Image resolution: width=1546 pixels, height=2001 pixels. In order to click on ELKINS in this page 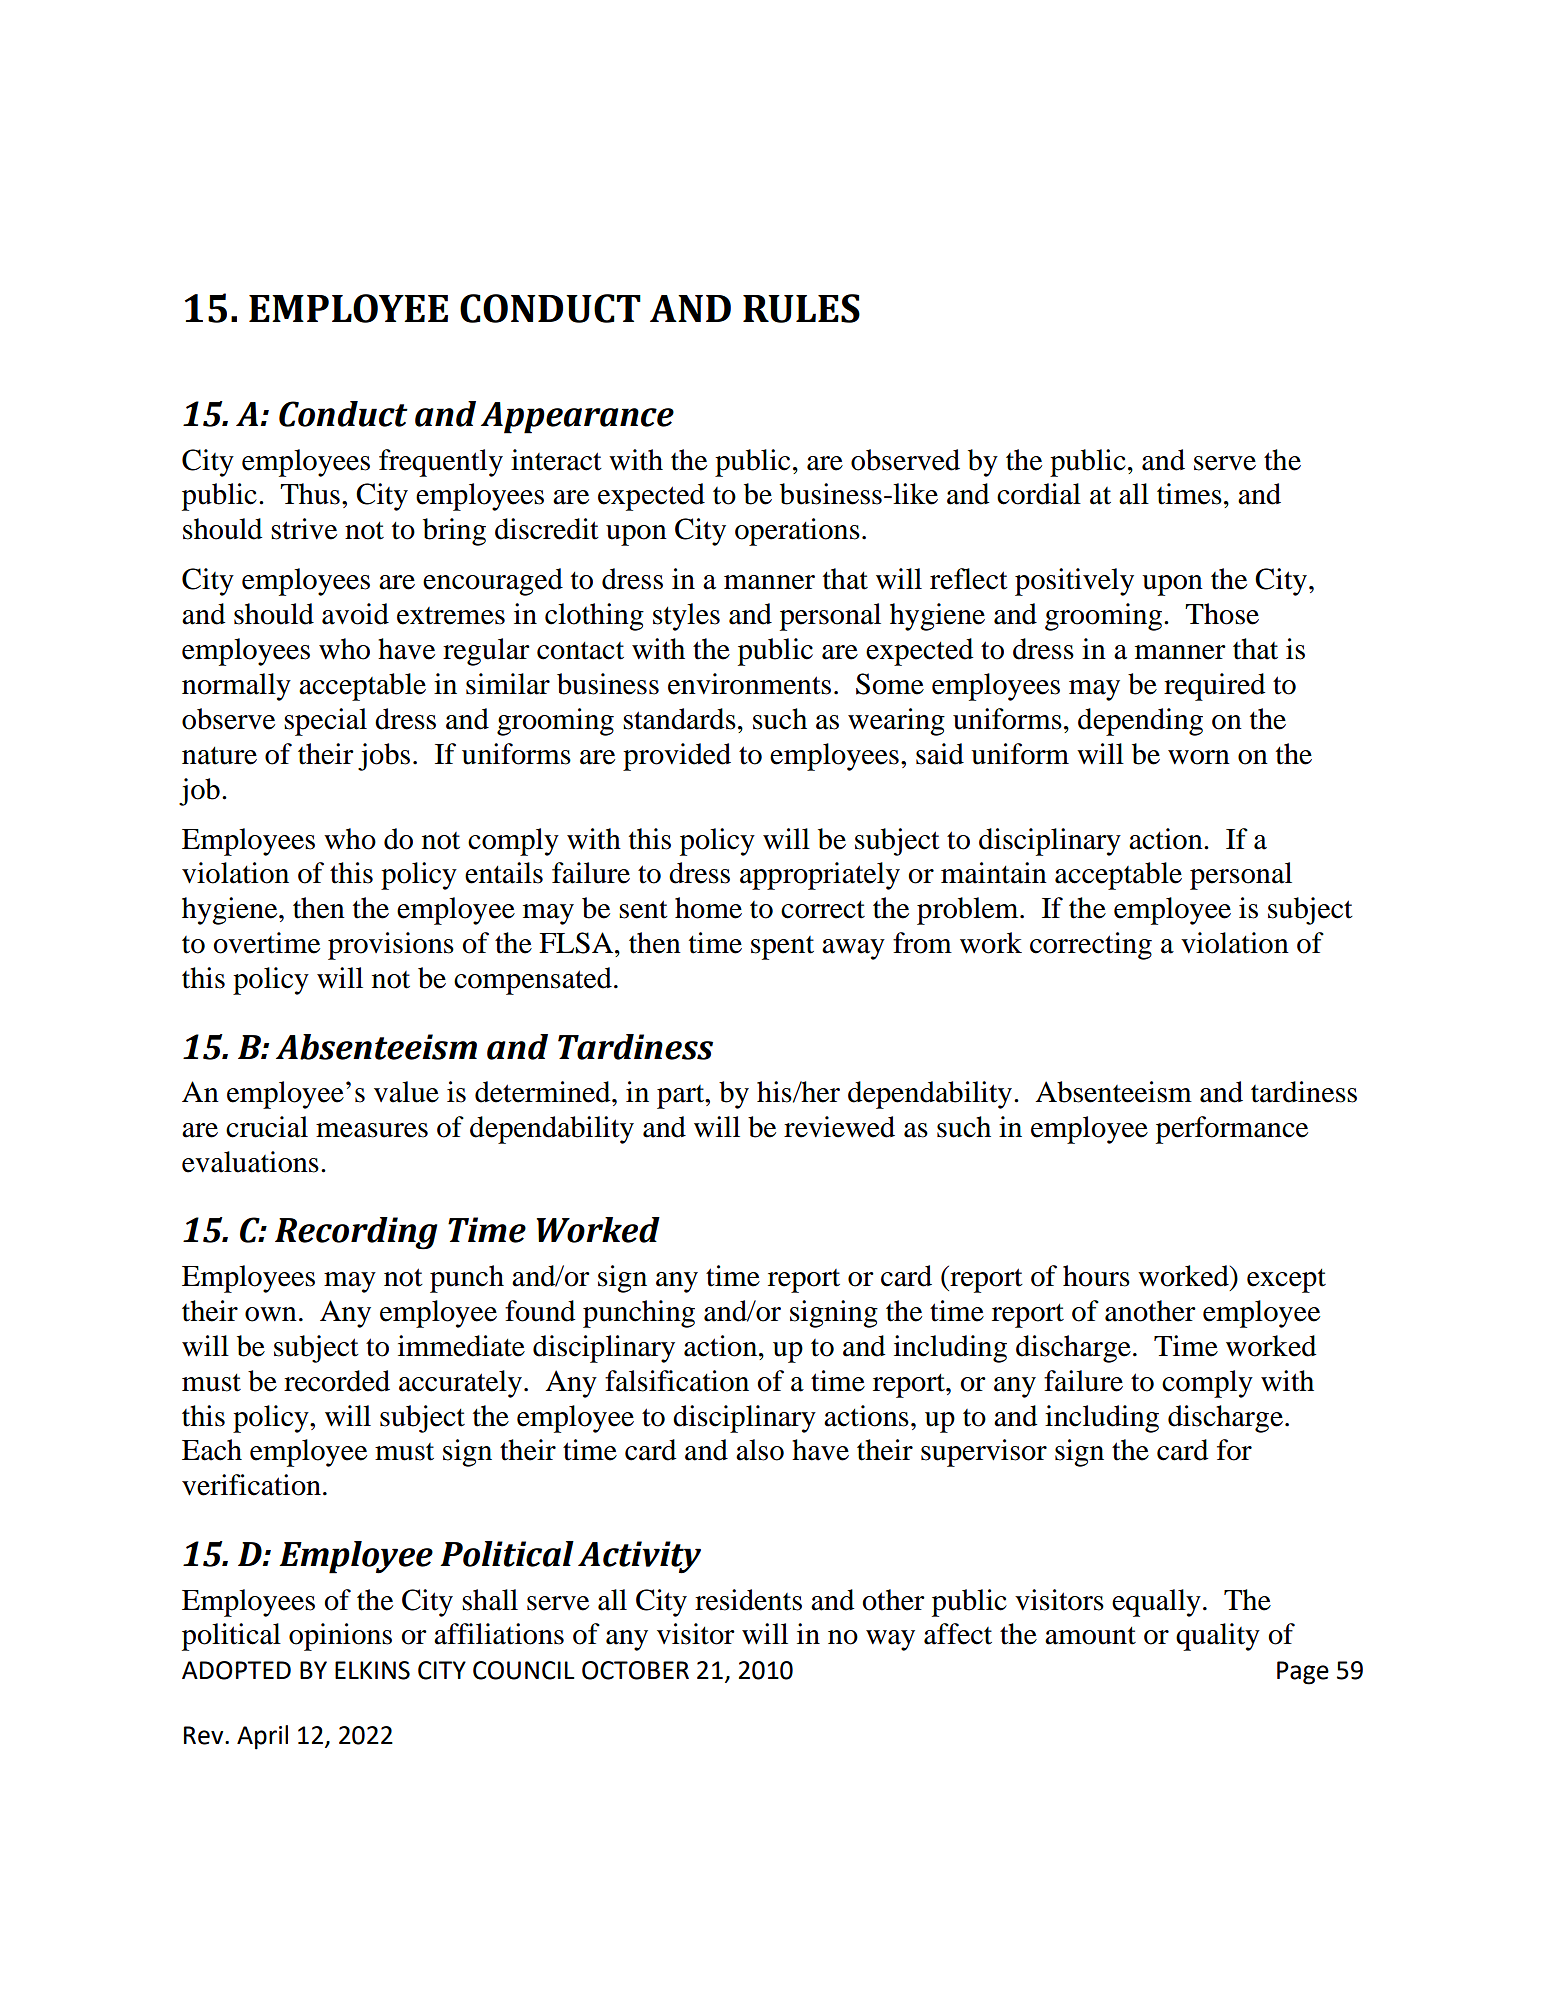, I will do `click(372, 1670)`.
